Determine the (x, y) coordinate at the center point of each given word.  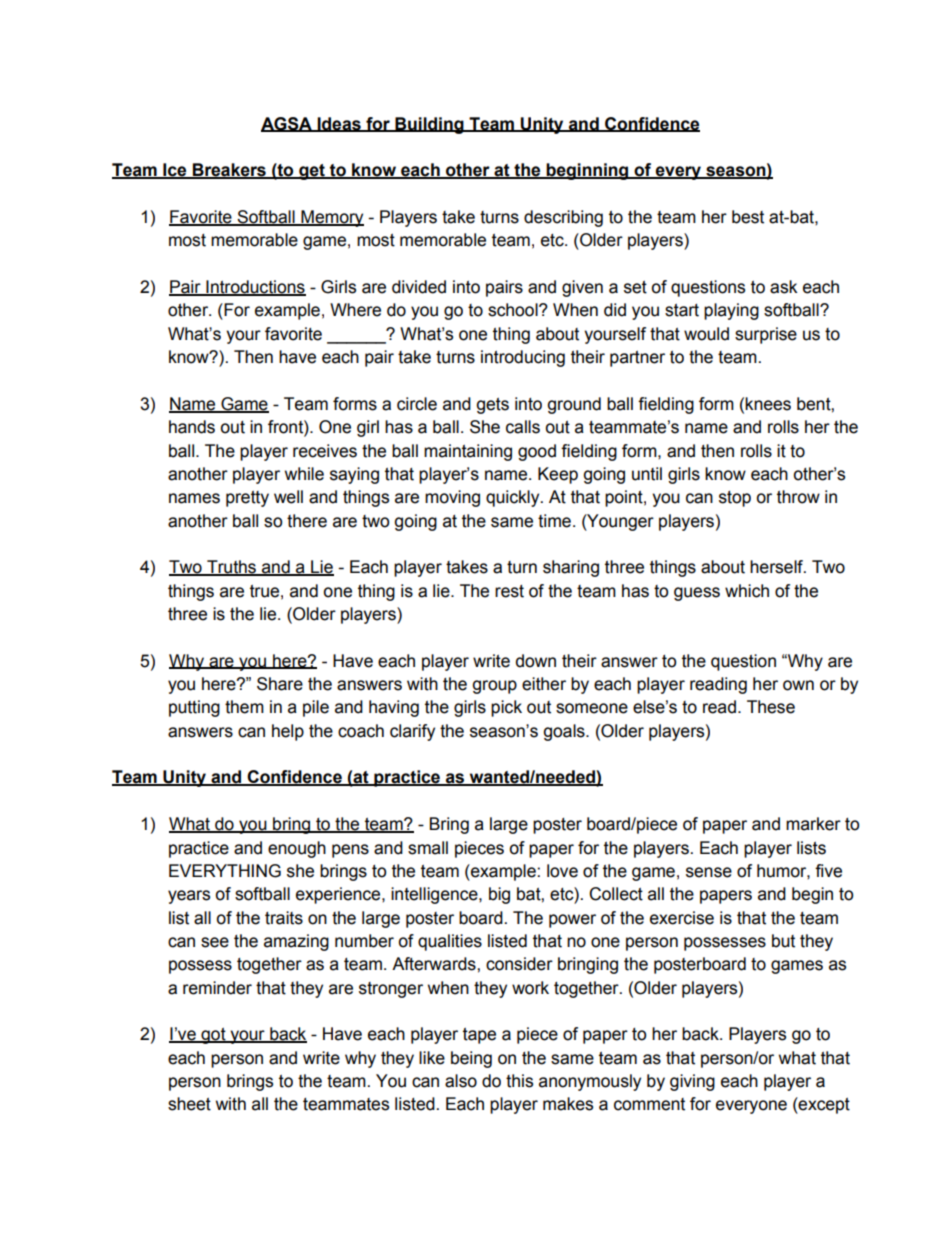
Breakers (229, 171)
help (288, 732)
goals (565, 732)
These (771, 707)
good (537, 452)
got (213, 1036)
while (304, 474)
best (748, 217)
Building (429, 125)
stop (735, 499)
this (519, 1081)
